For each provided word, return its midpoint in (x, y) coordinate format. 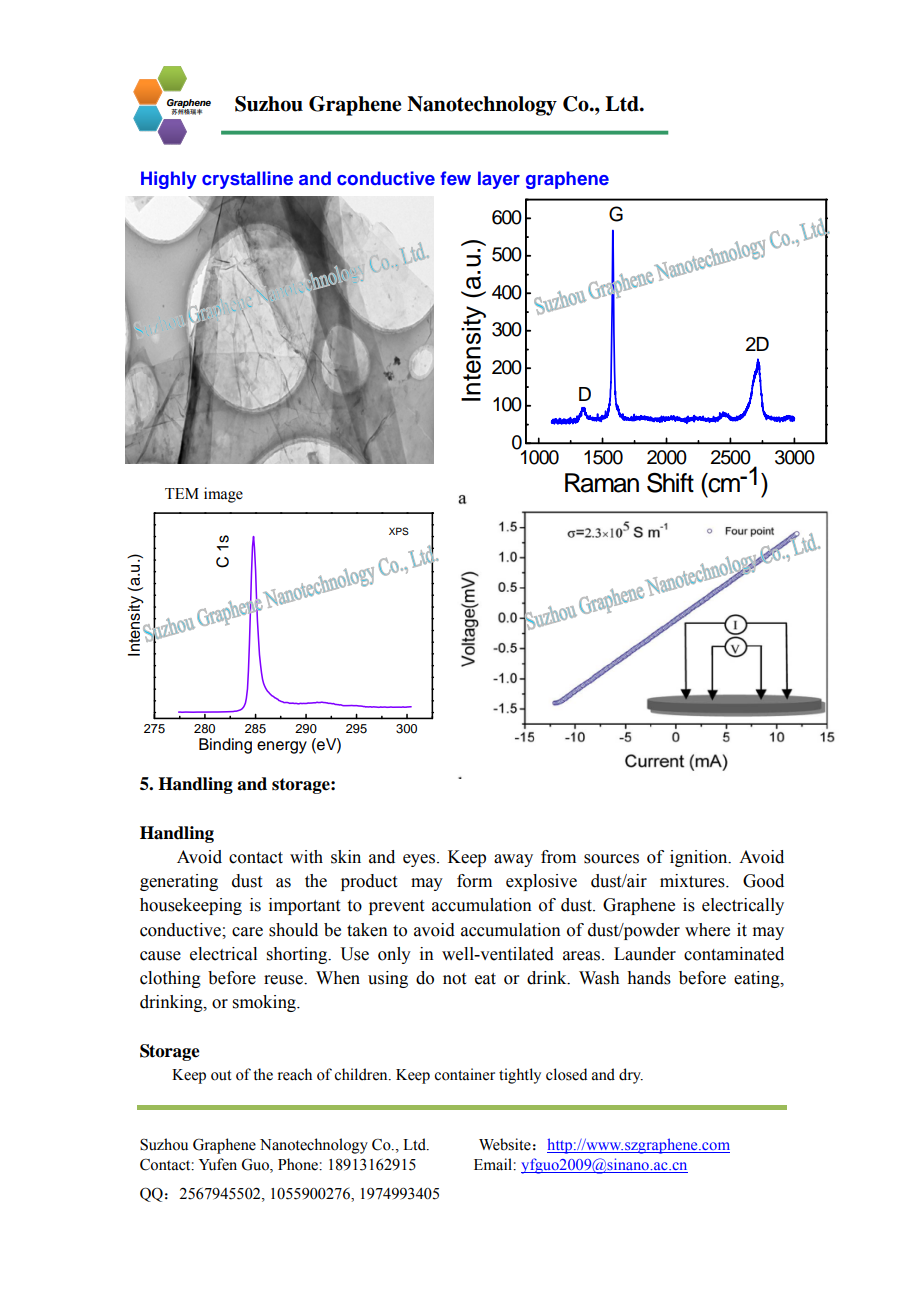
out (221, 1075)
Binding (225, 746)
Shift (670, 483)
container (464, 1074)
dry (631, 1076)
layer (499, 180)
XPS (399, 531)
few (455, 178)
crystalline (247, 180)
